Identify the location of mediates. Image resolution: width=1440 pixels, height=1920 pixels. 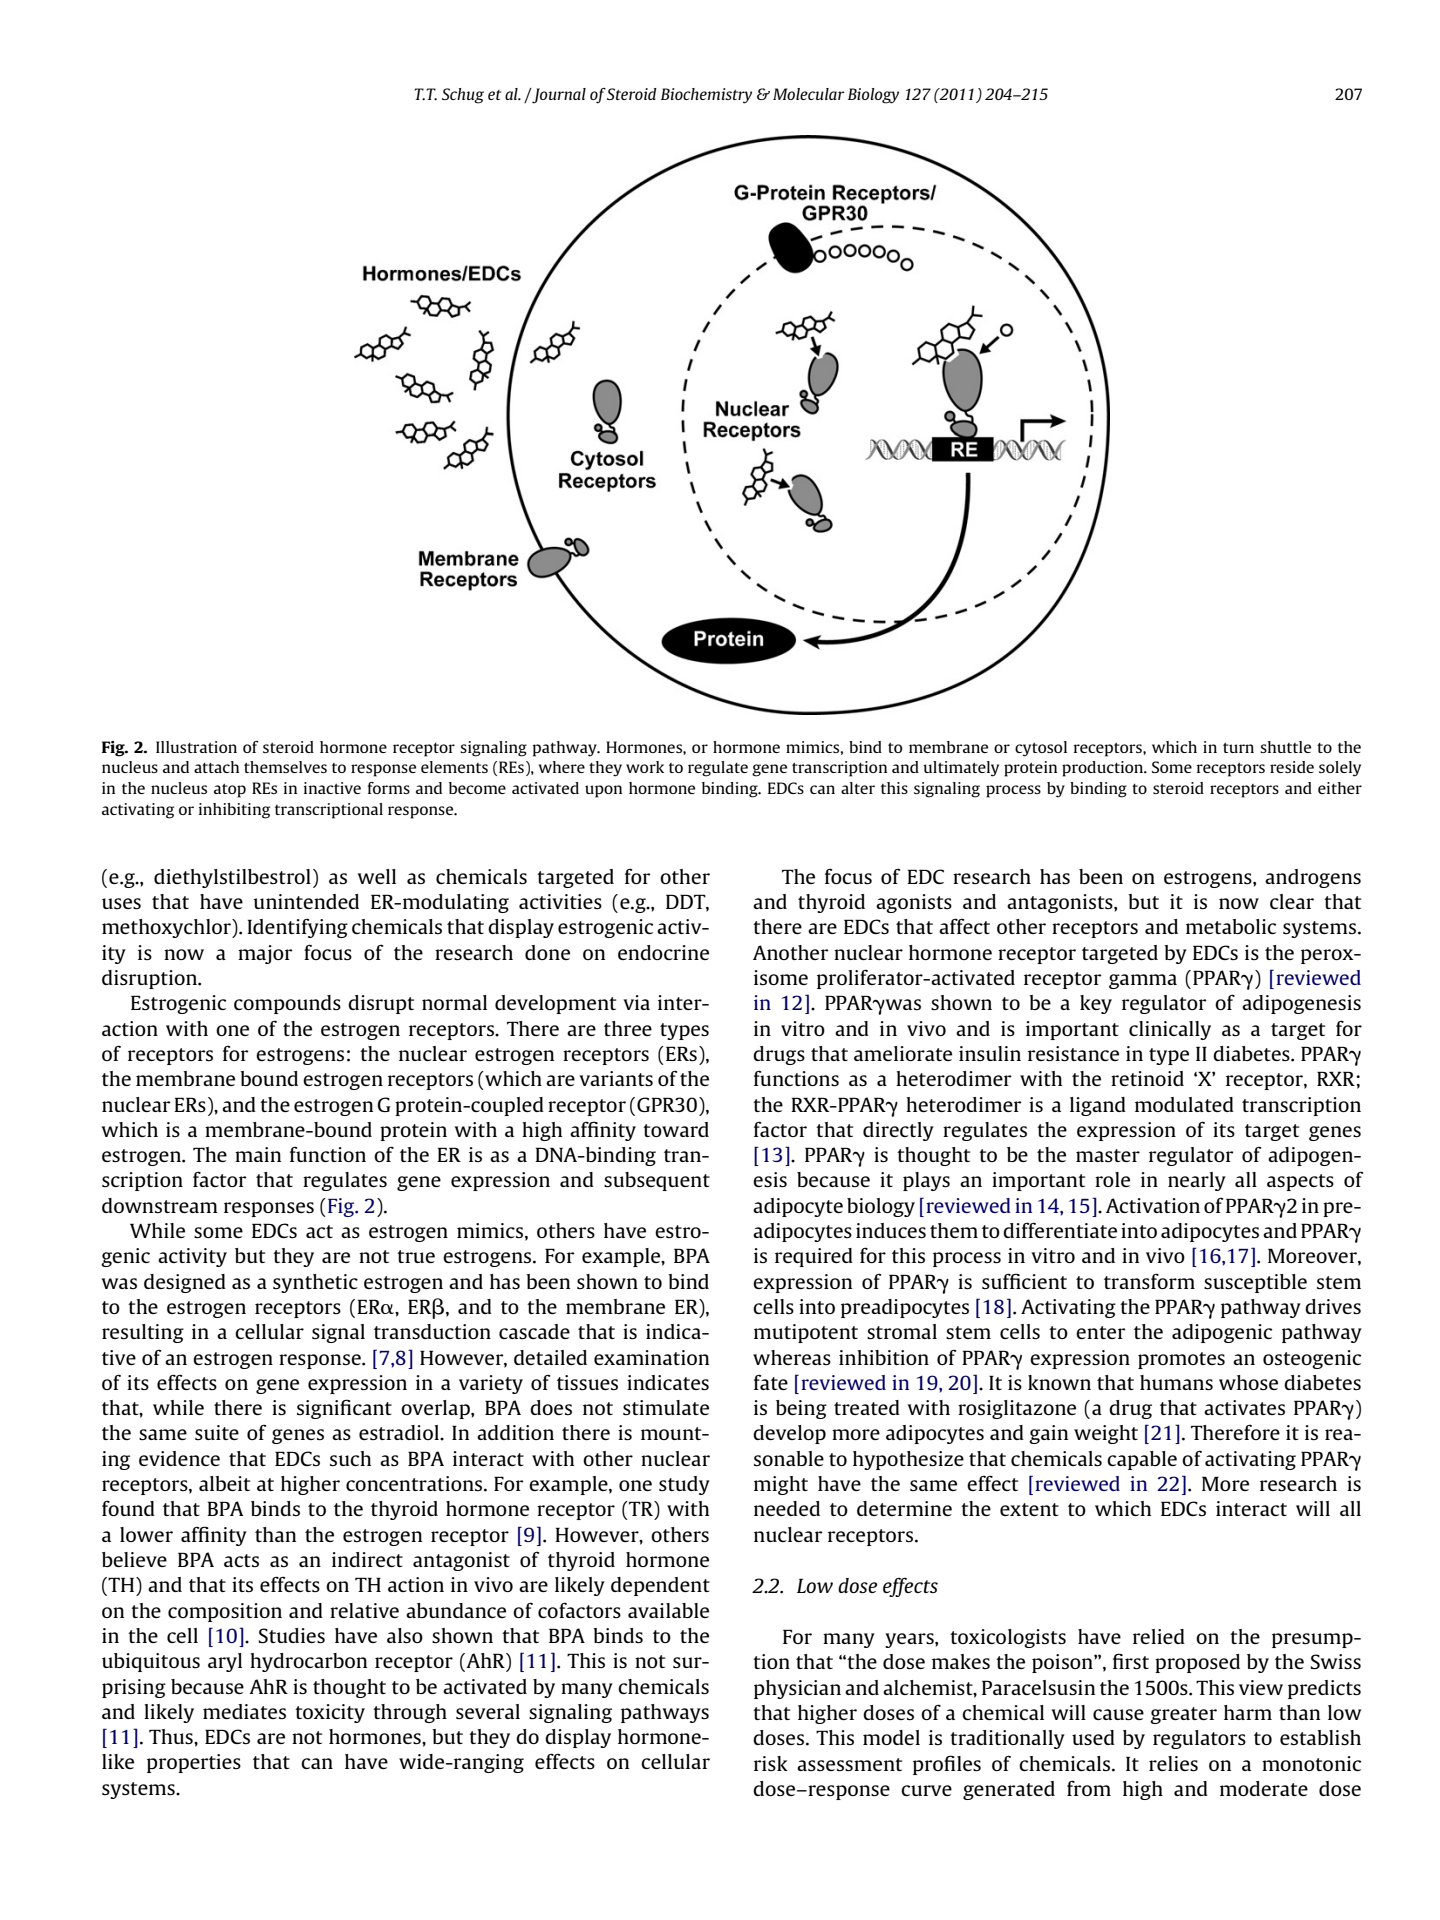
(244, 1711).
